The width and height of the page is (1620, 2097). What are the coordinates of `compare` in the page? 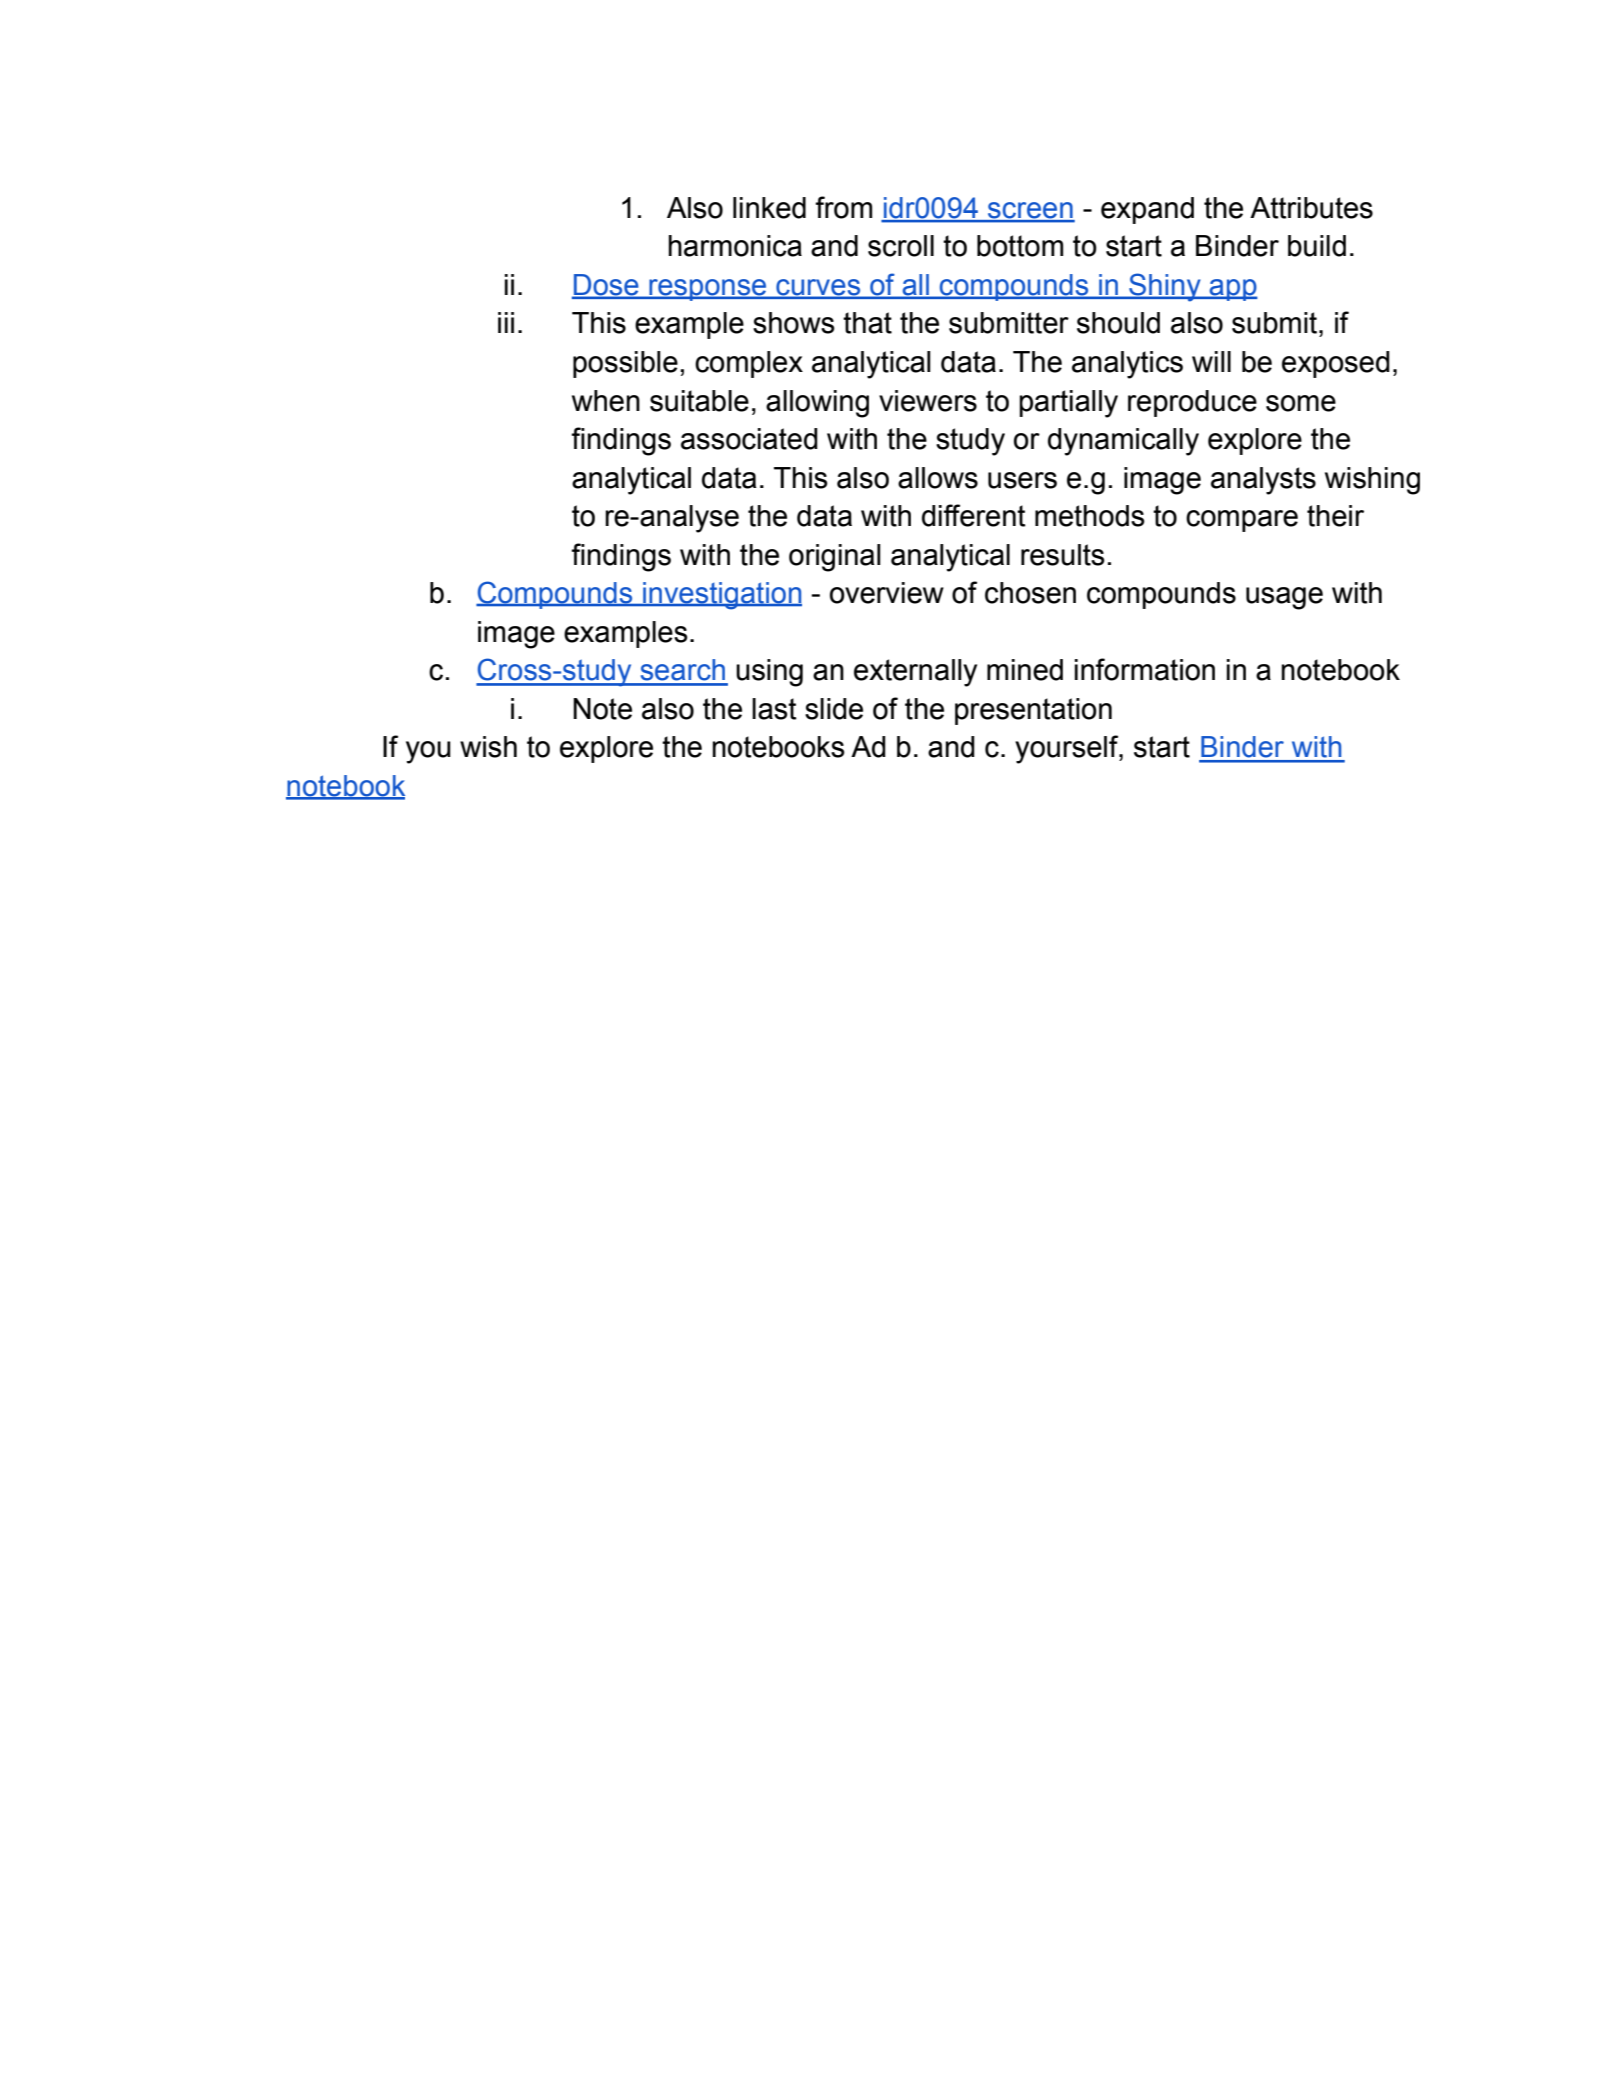 It's located at (1242, 521).
